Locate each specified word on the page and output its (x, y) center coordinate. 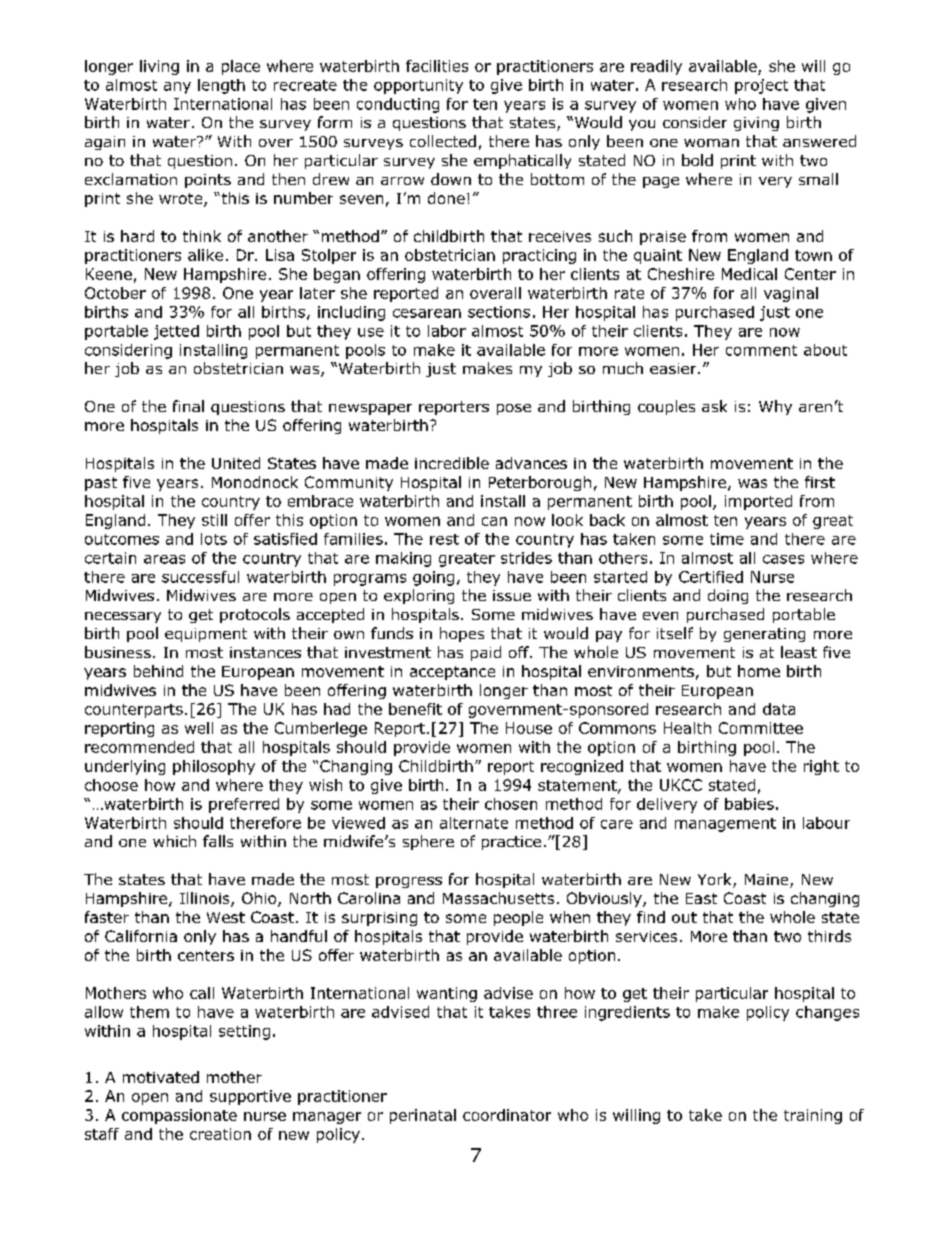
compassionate (179, 1116)
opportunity (418, 86)
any (177, 88)
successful (200, 577)
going (433, 578)
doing (728, 596)
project (761, 86)
